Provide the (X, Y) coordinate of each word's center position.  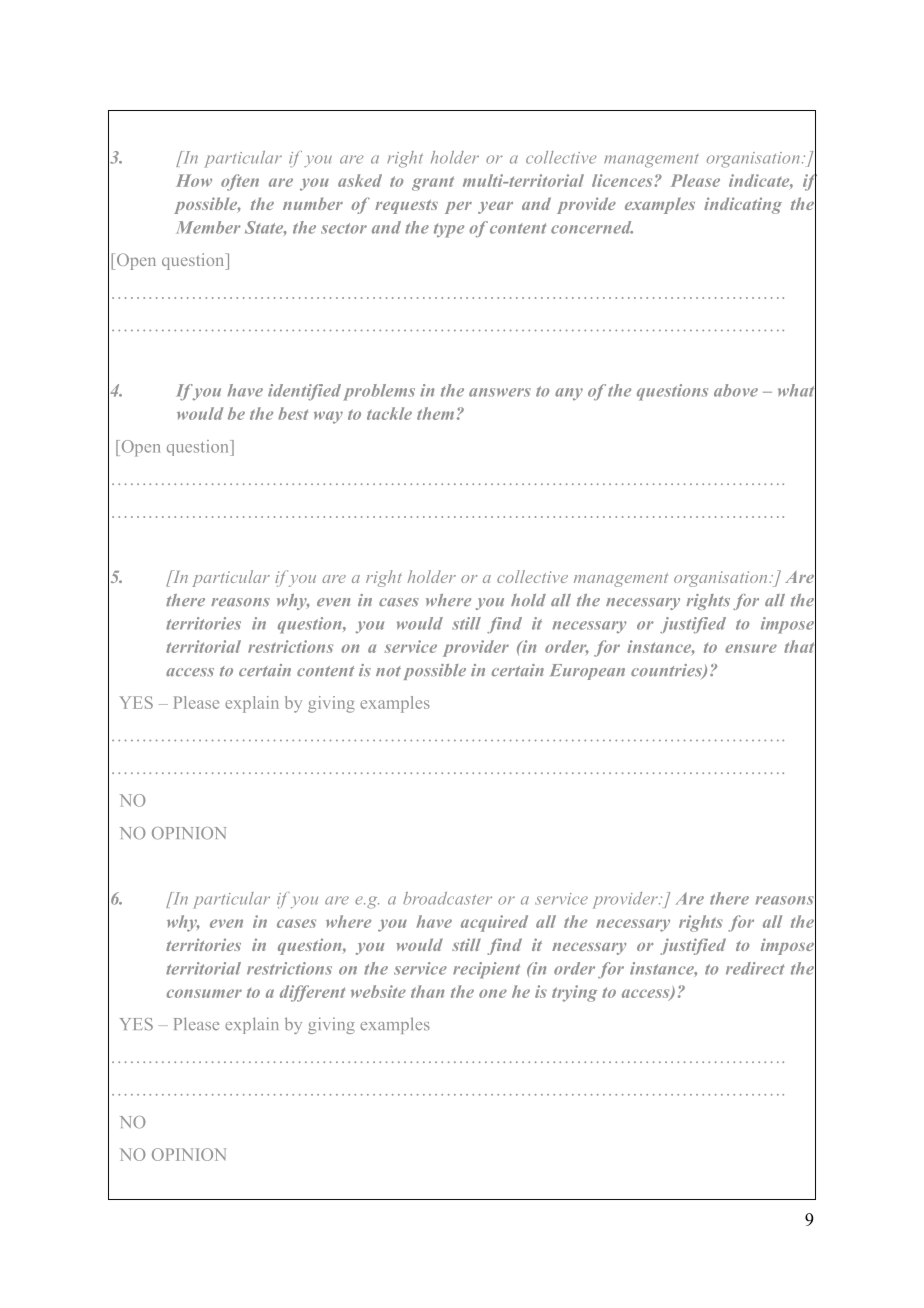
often (240, 182)
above (736, 390)
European (587, 672)
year (495, 208)
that (800, 647)
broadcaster (447, 898)
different (312, 993)
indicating (743, 205)
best (293, 413)
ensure (751, 648)
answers (500, 392)
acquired (494, 923)
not (388, 671)
